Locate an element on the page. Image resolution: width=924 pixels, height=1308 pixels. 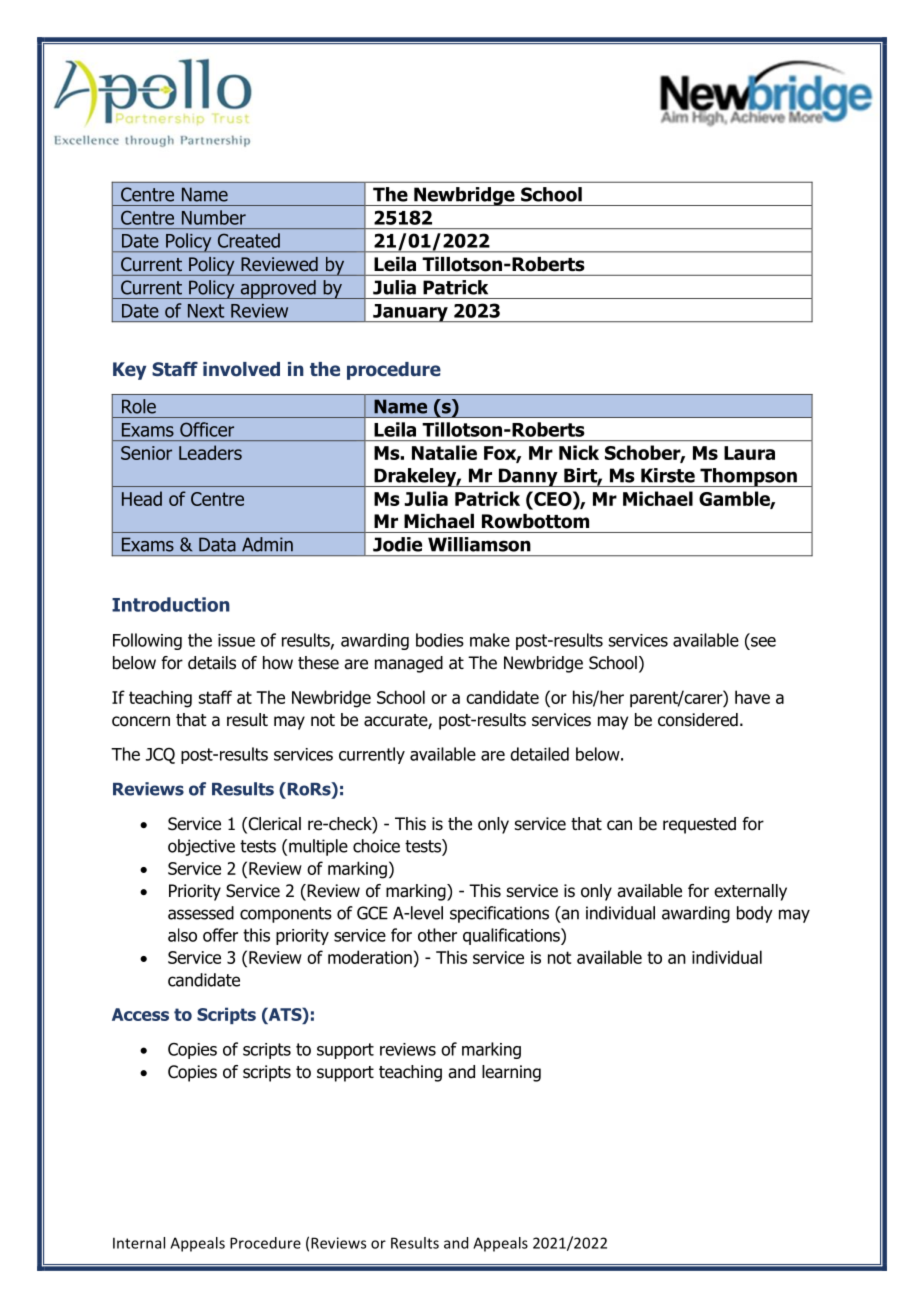
issue is located at coordinates (236, 640).
